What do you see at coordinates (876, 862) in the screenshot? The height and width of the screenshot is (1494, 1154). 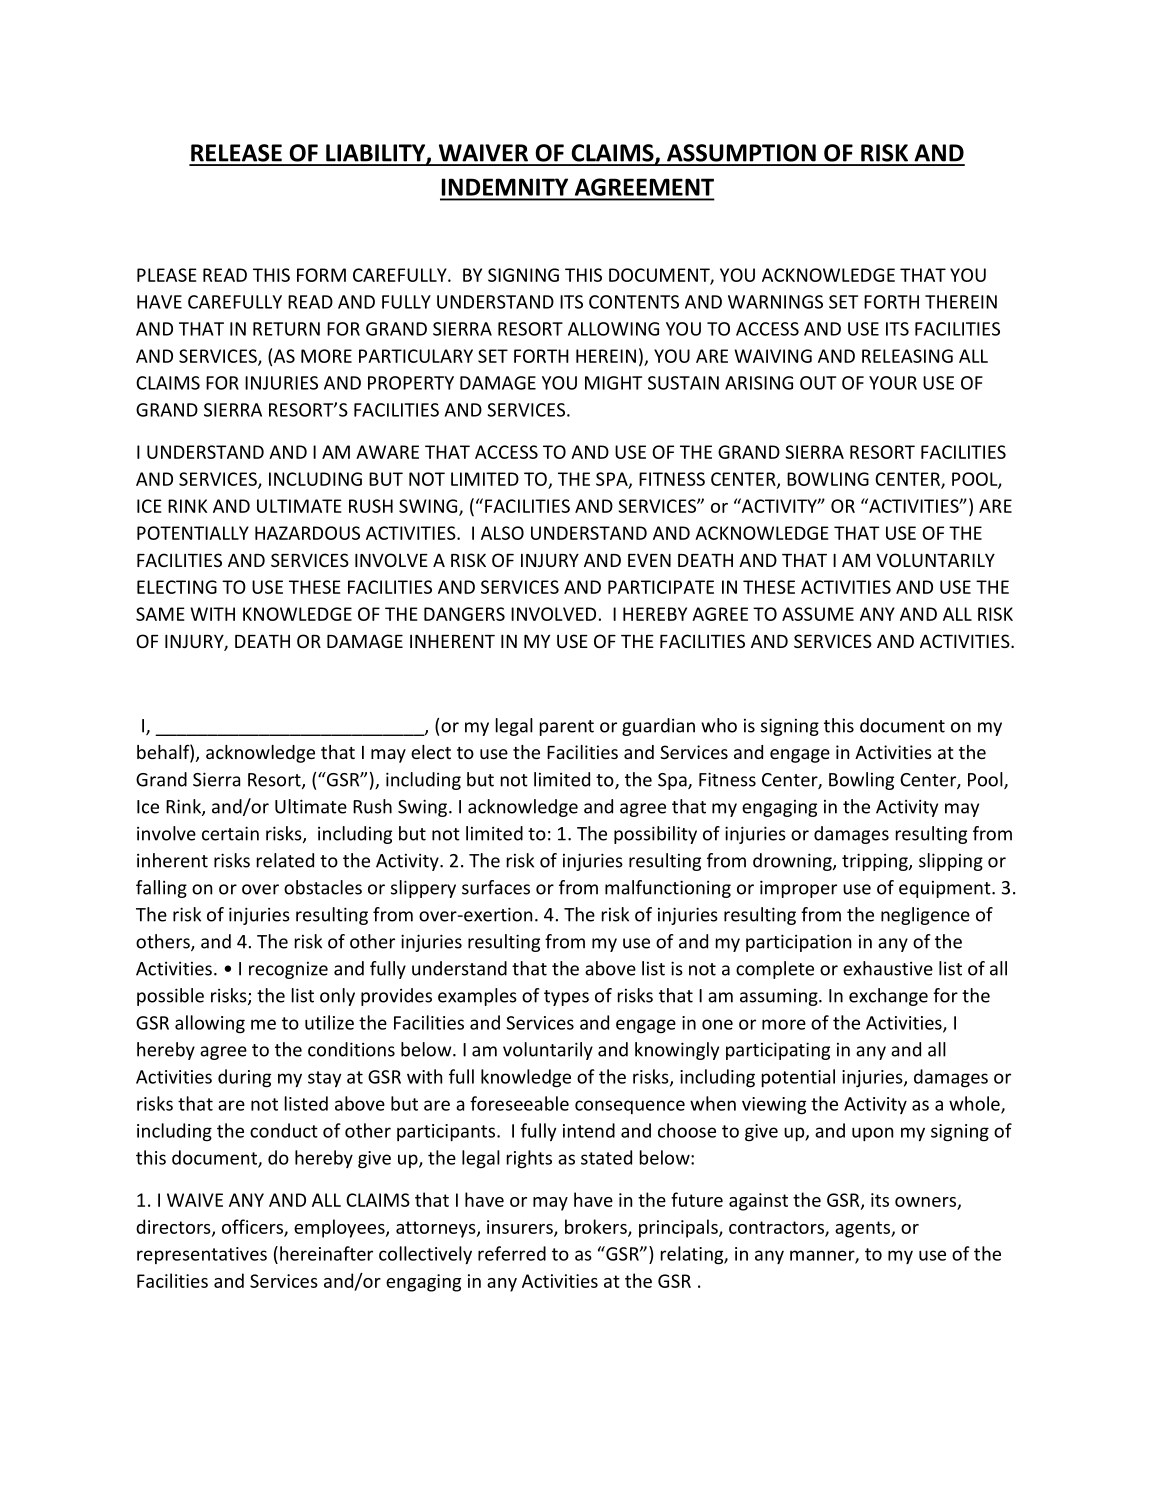 I see `tripping` at bounding box center [876, 862].
